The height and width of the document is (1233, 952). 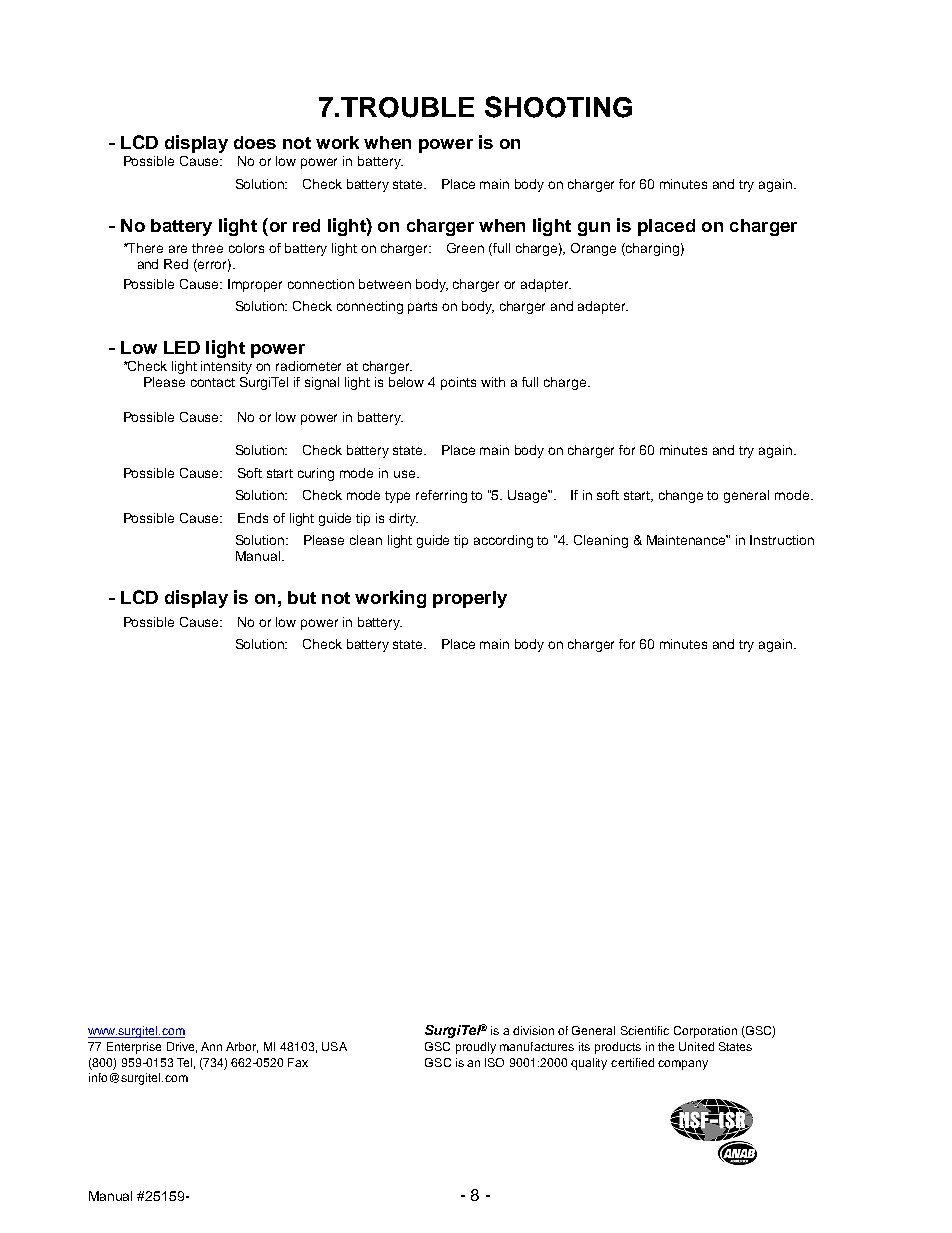 I want to click on contact, so click(x=213, y=382).
